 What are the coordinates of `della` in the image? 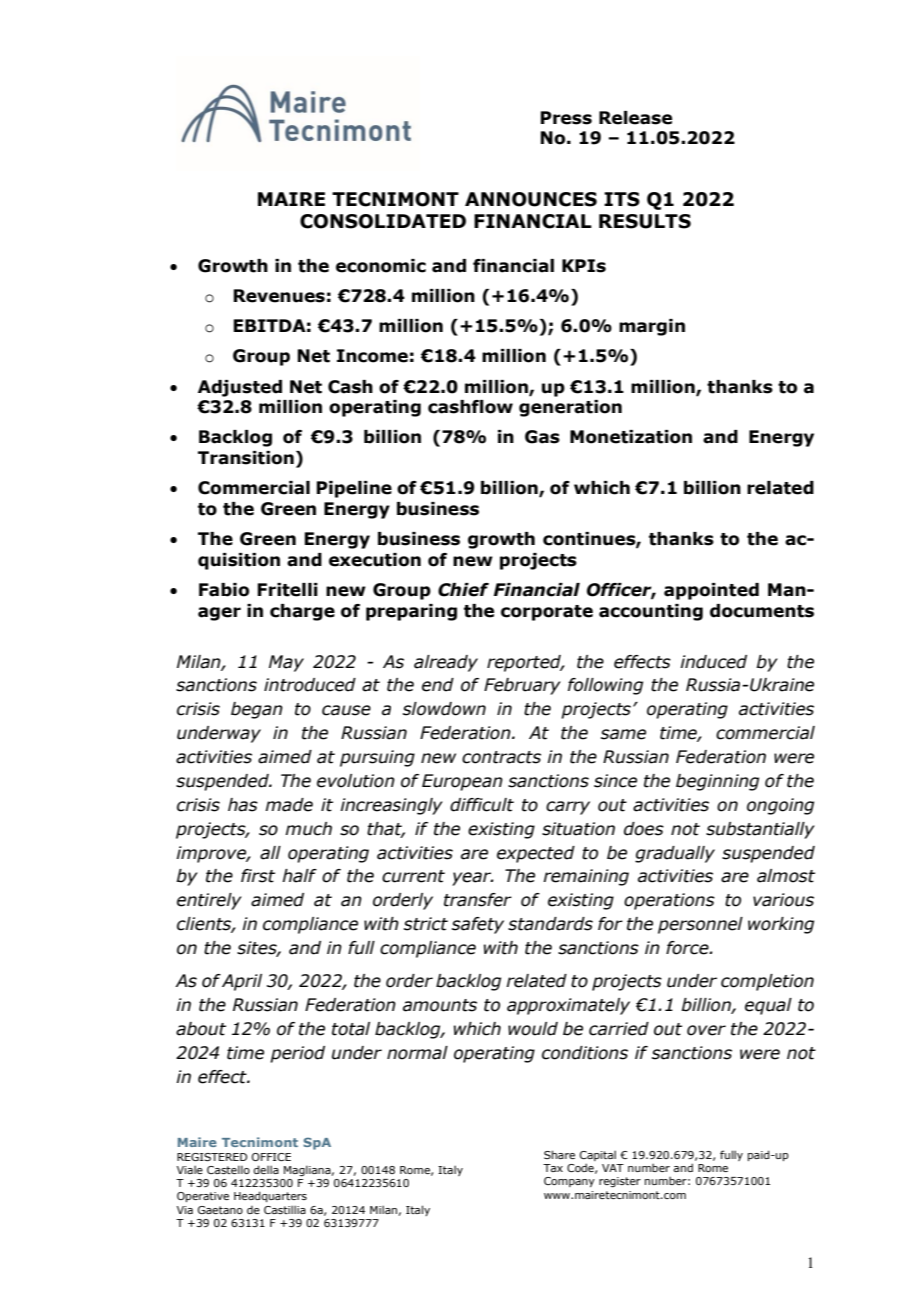 It's located at (266, 1169).
